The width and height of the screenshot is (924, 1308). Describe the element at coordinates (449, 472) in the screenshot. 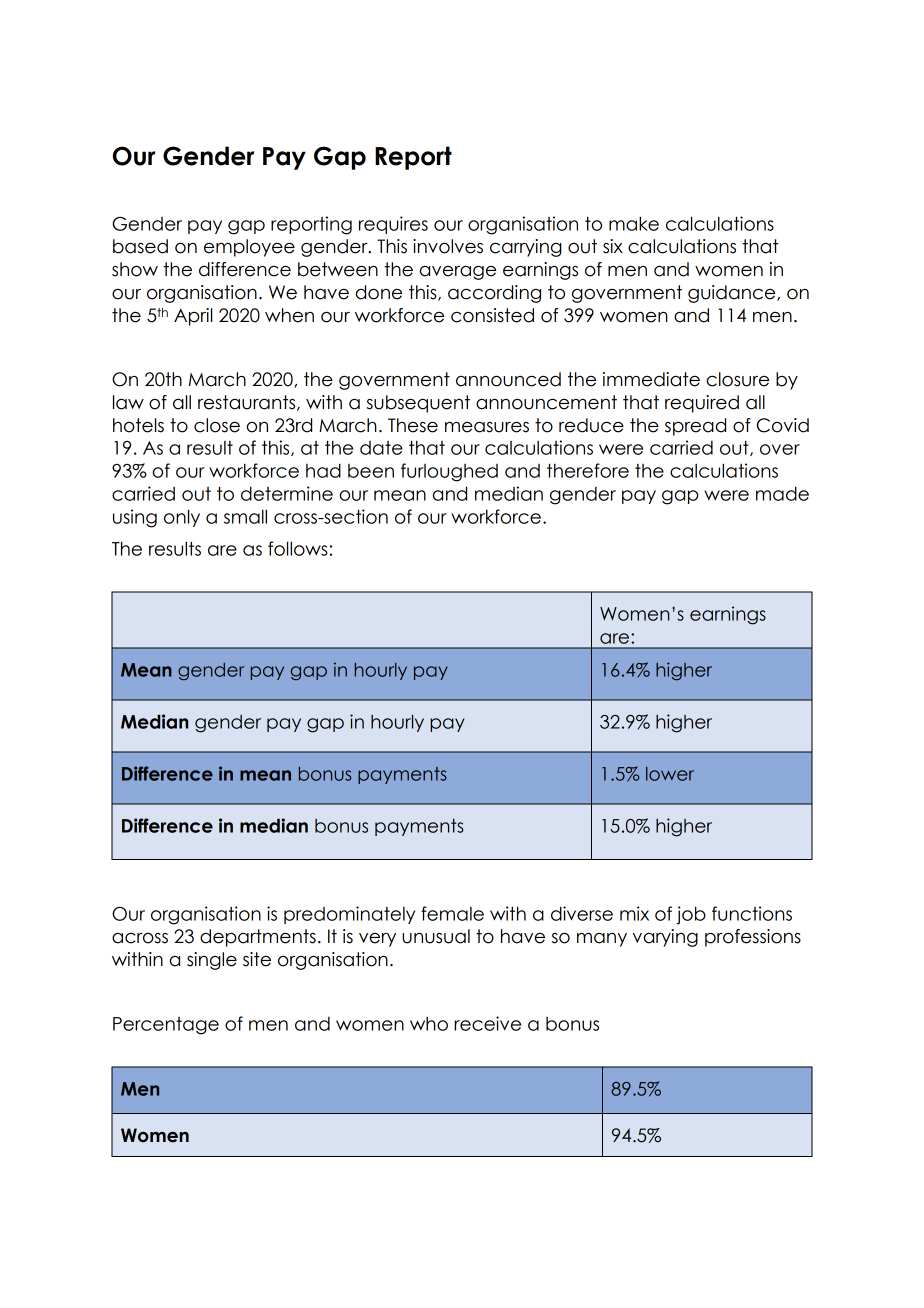

I see `furloughed` at that location.
